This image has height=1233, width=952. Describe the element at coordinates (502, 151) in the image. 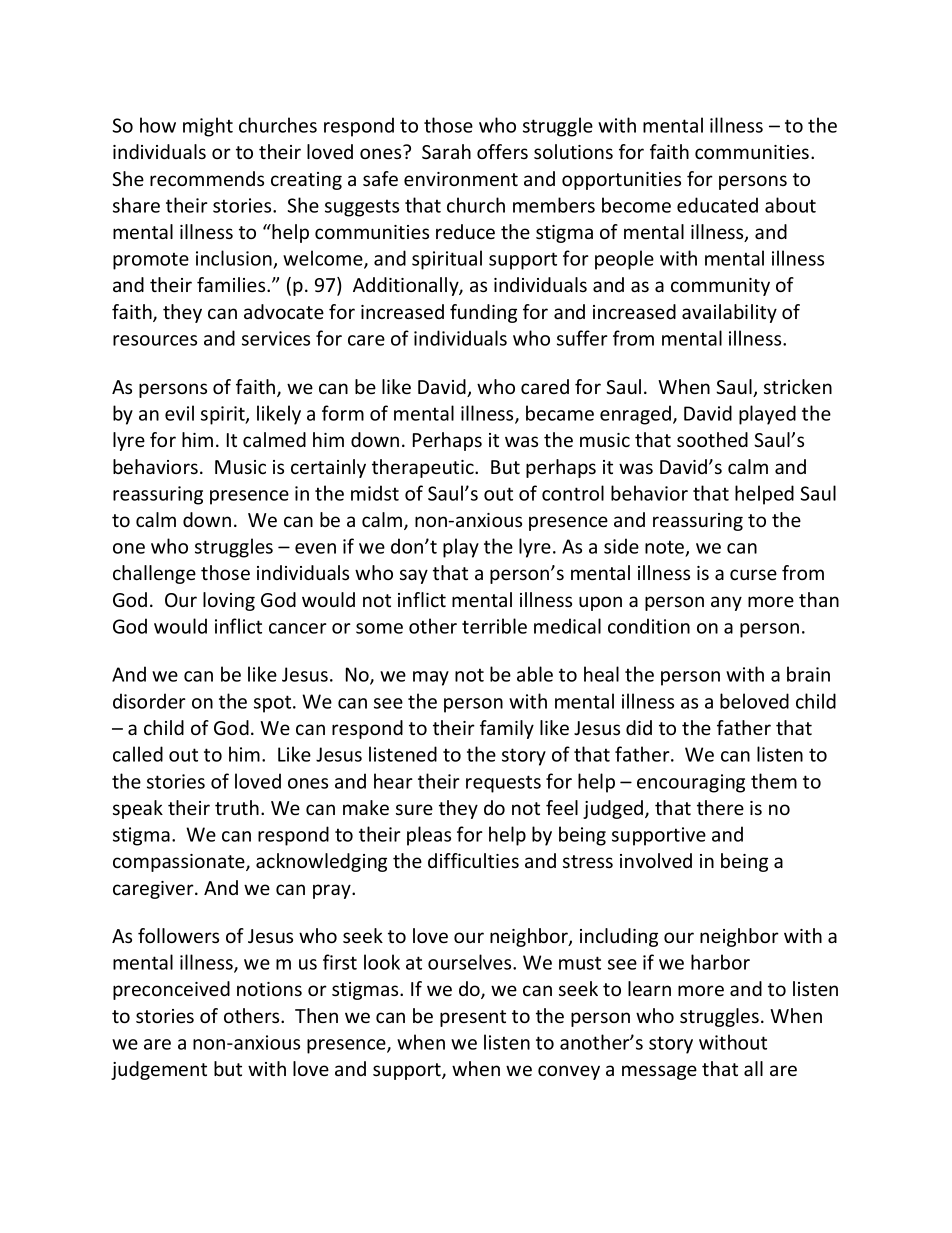

I see `offers` at that location.
